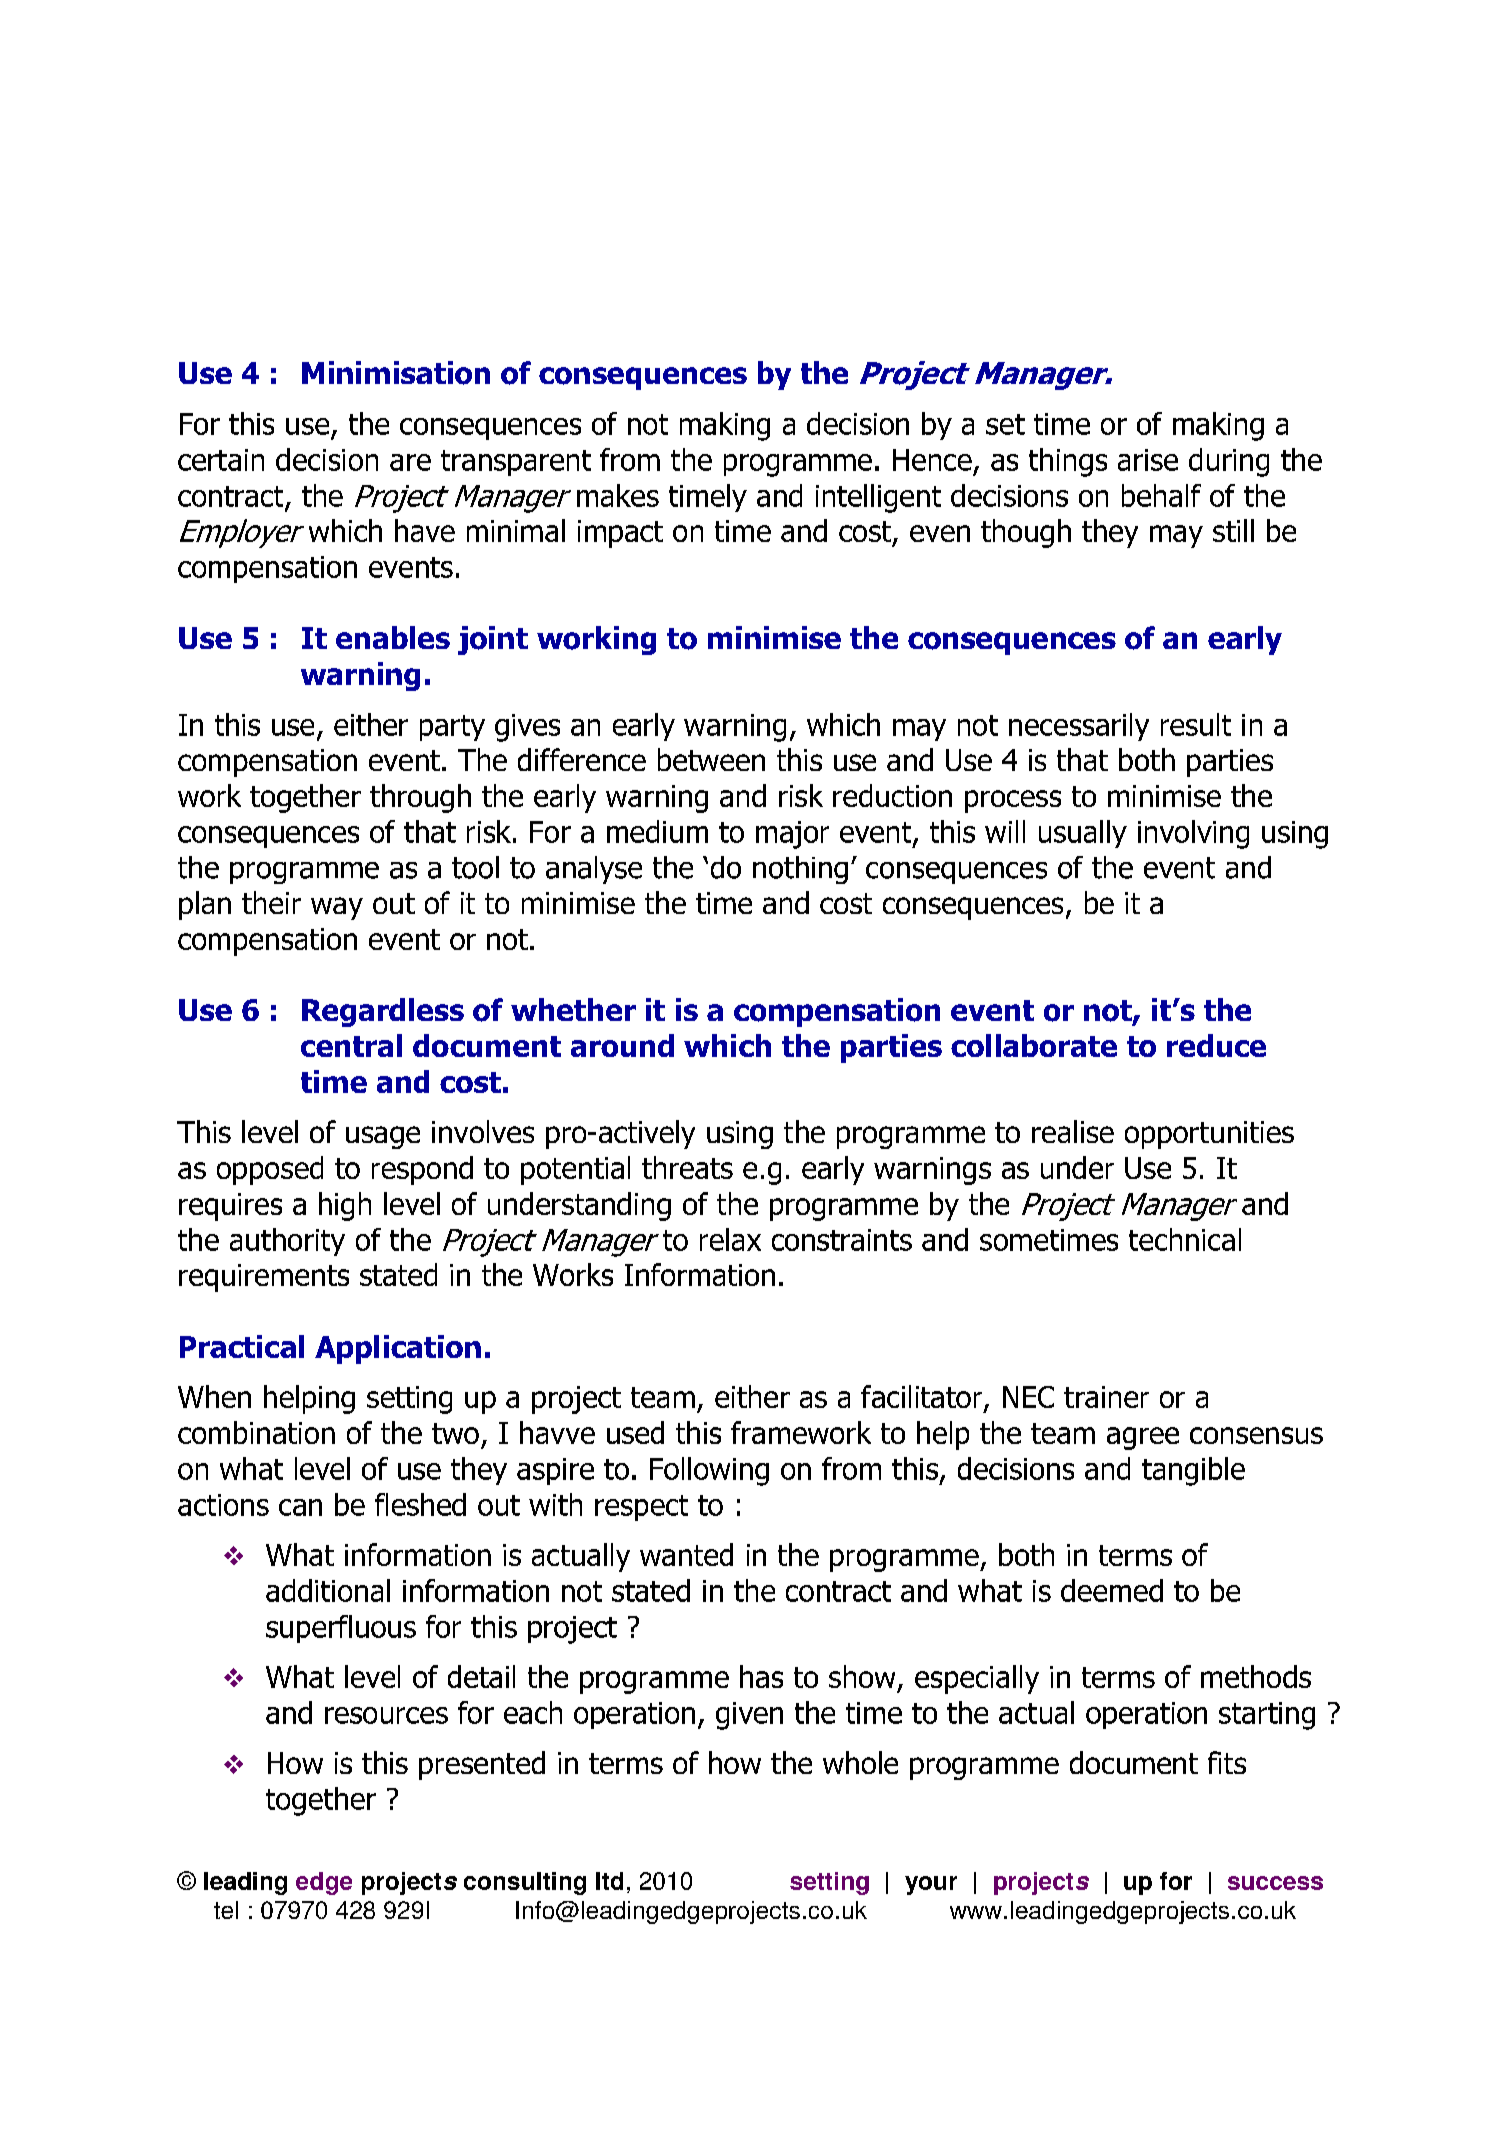  Describe the element at coordinates (1148, 460) in the document. I see `arise` at that location.
